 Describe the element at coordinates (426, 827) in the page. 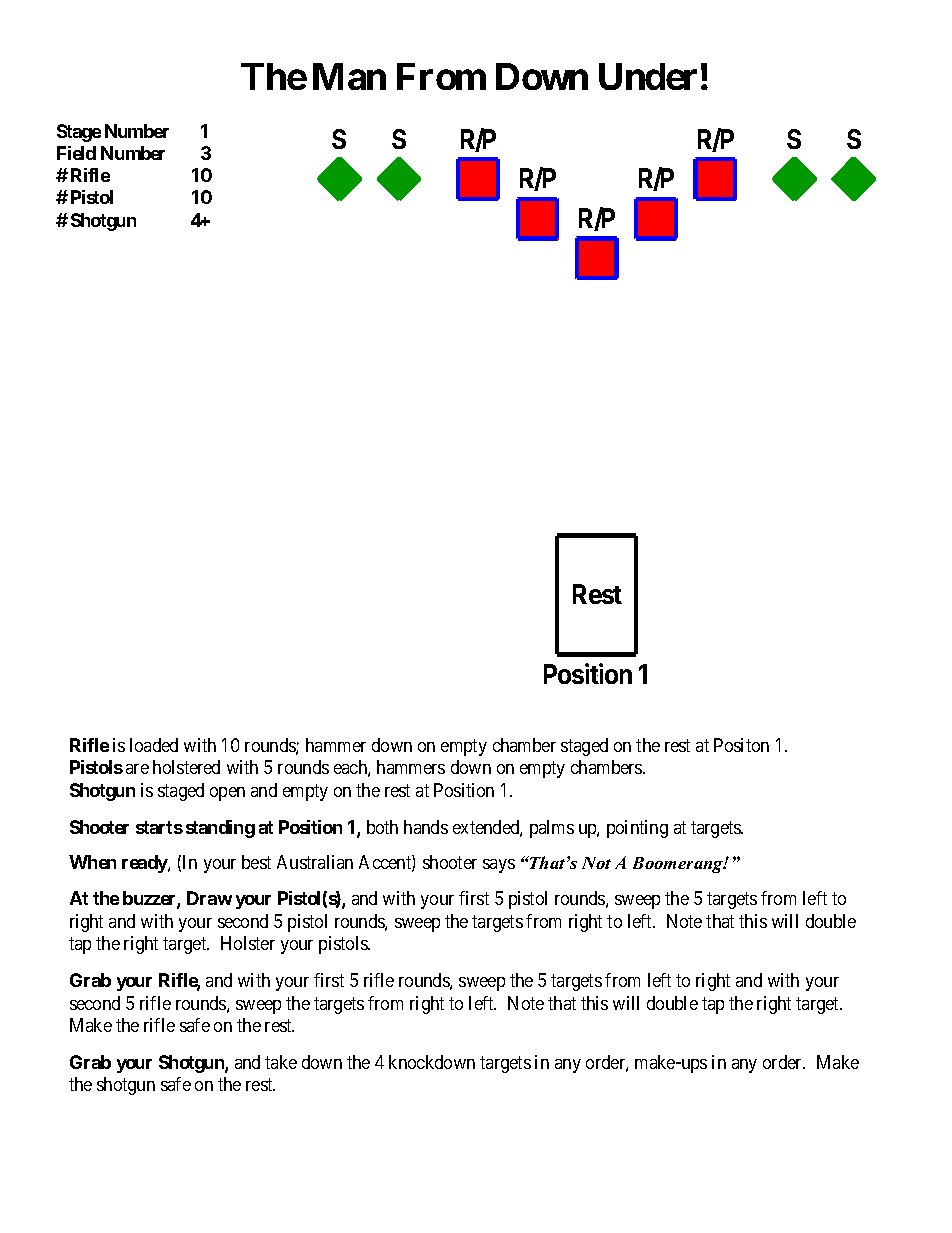

I see `hands` at that location.
